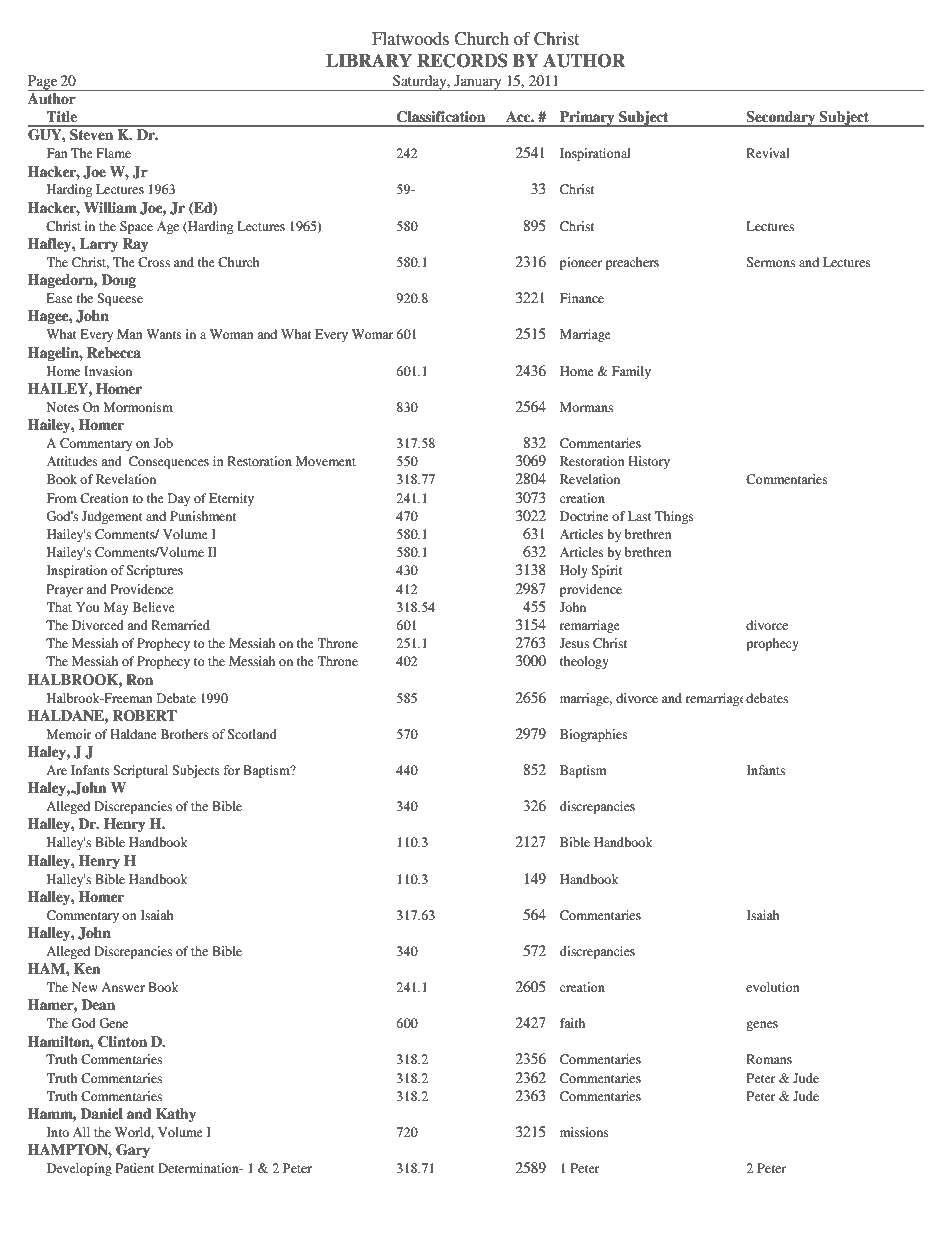 Image resolution: width=952 pixels, height=1233 pixels. What do you see at coordinates (781, 119) in the screenshot?
I see `Secondary` at bounding box center [781, 119].
